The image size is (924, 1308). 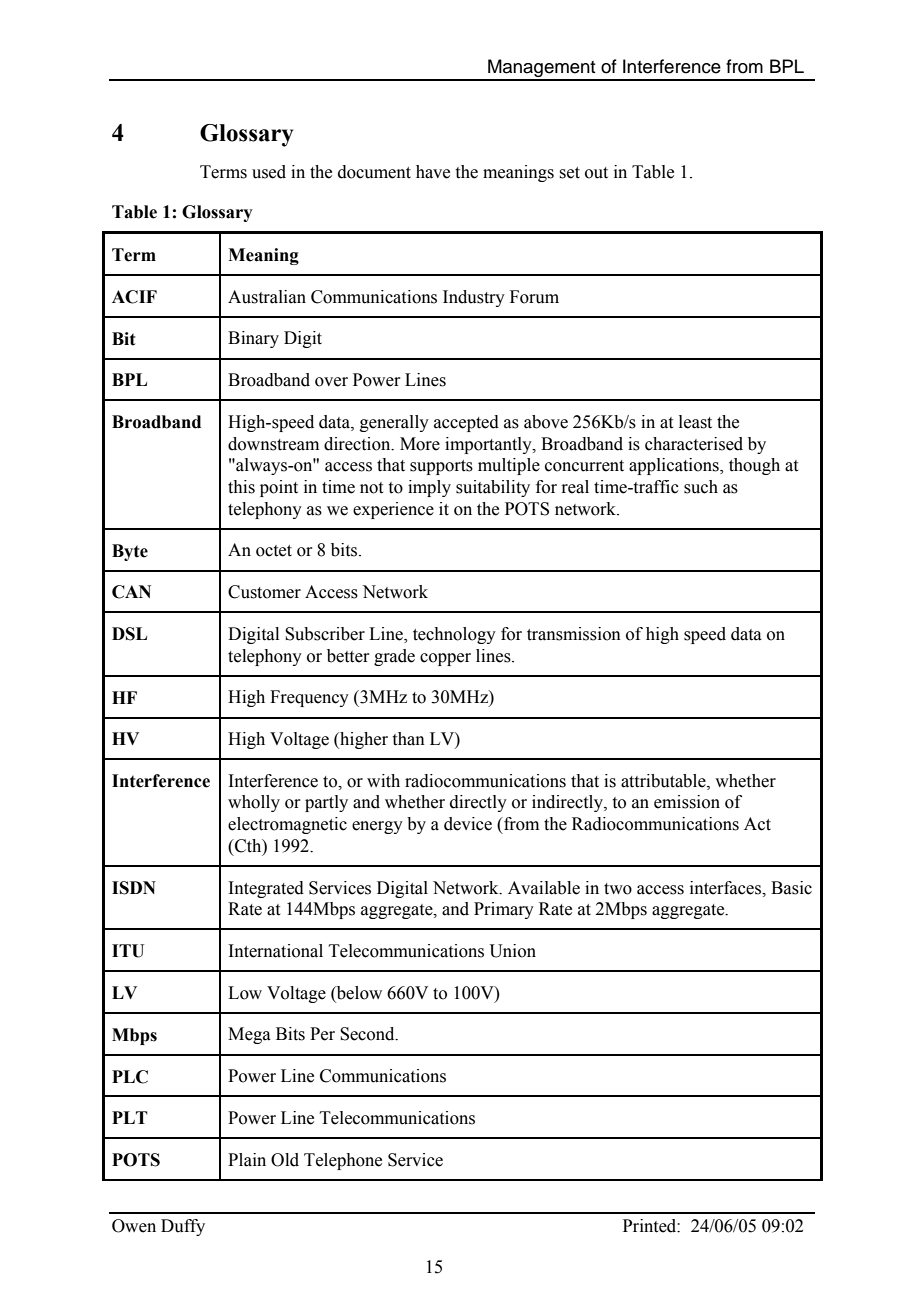 What do you see at coordinates (687, 802) in the screenshot?
I see `emission` at bounding box center [687, 802].
